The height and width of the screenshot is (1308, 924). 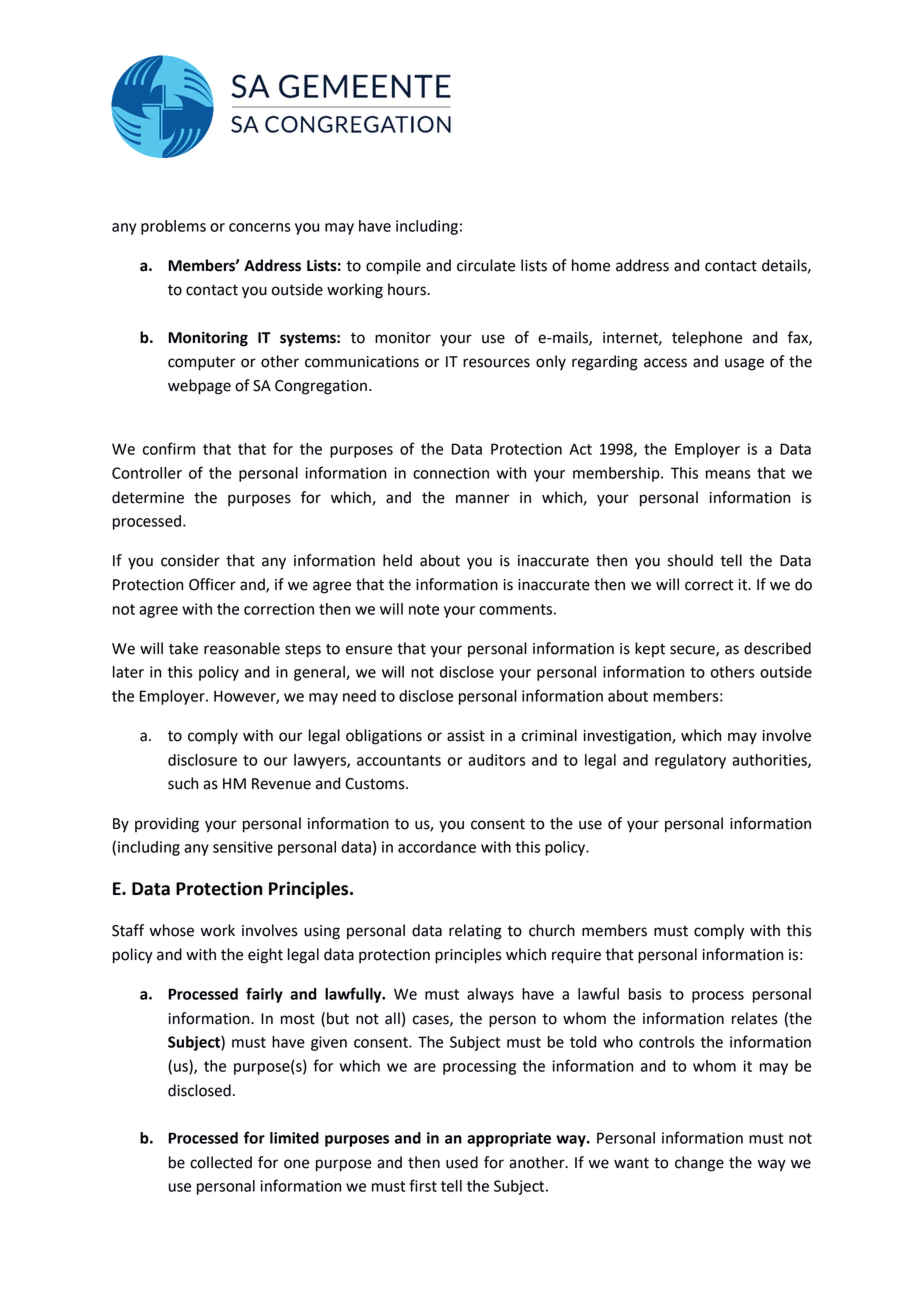 What do you see at coordinates (221, 1162) in the screenshot?
I see `collected` at bounding box center [221, 1162].
